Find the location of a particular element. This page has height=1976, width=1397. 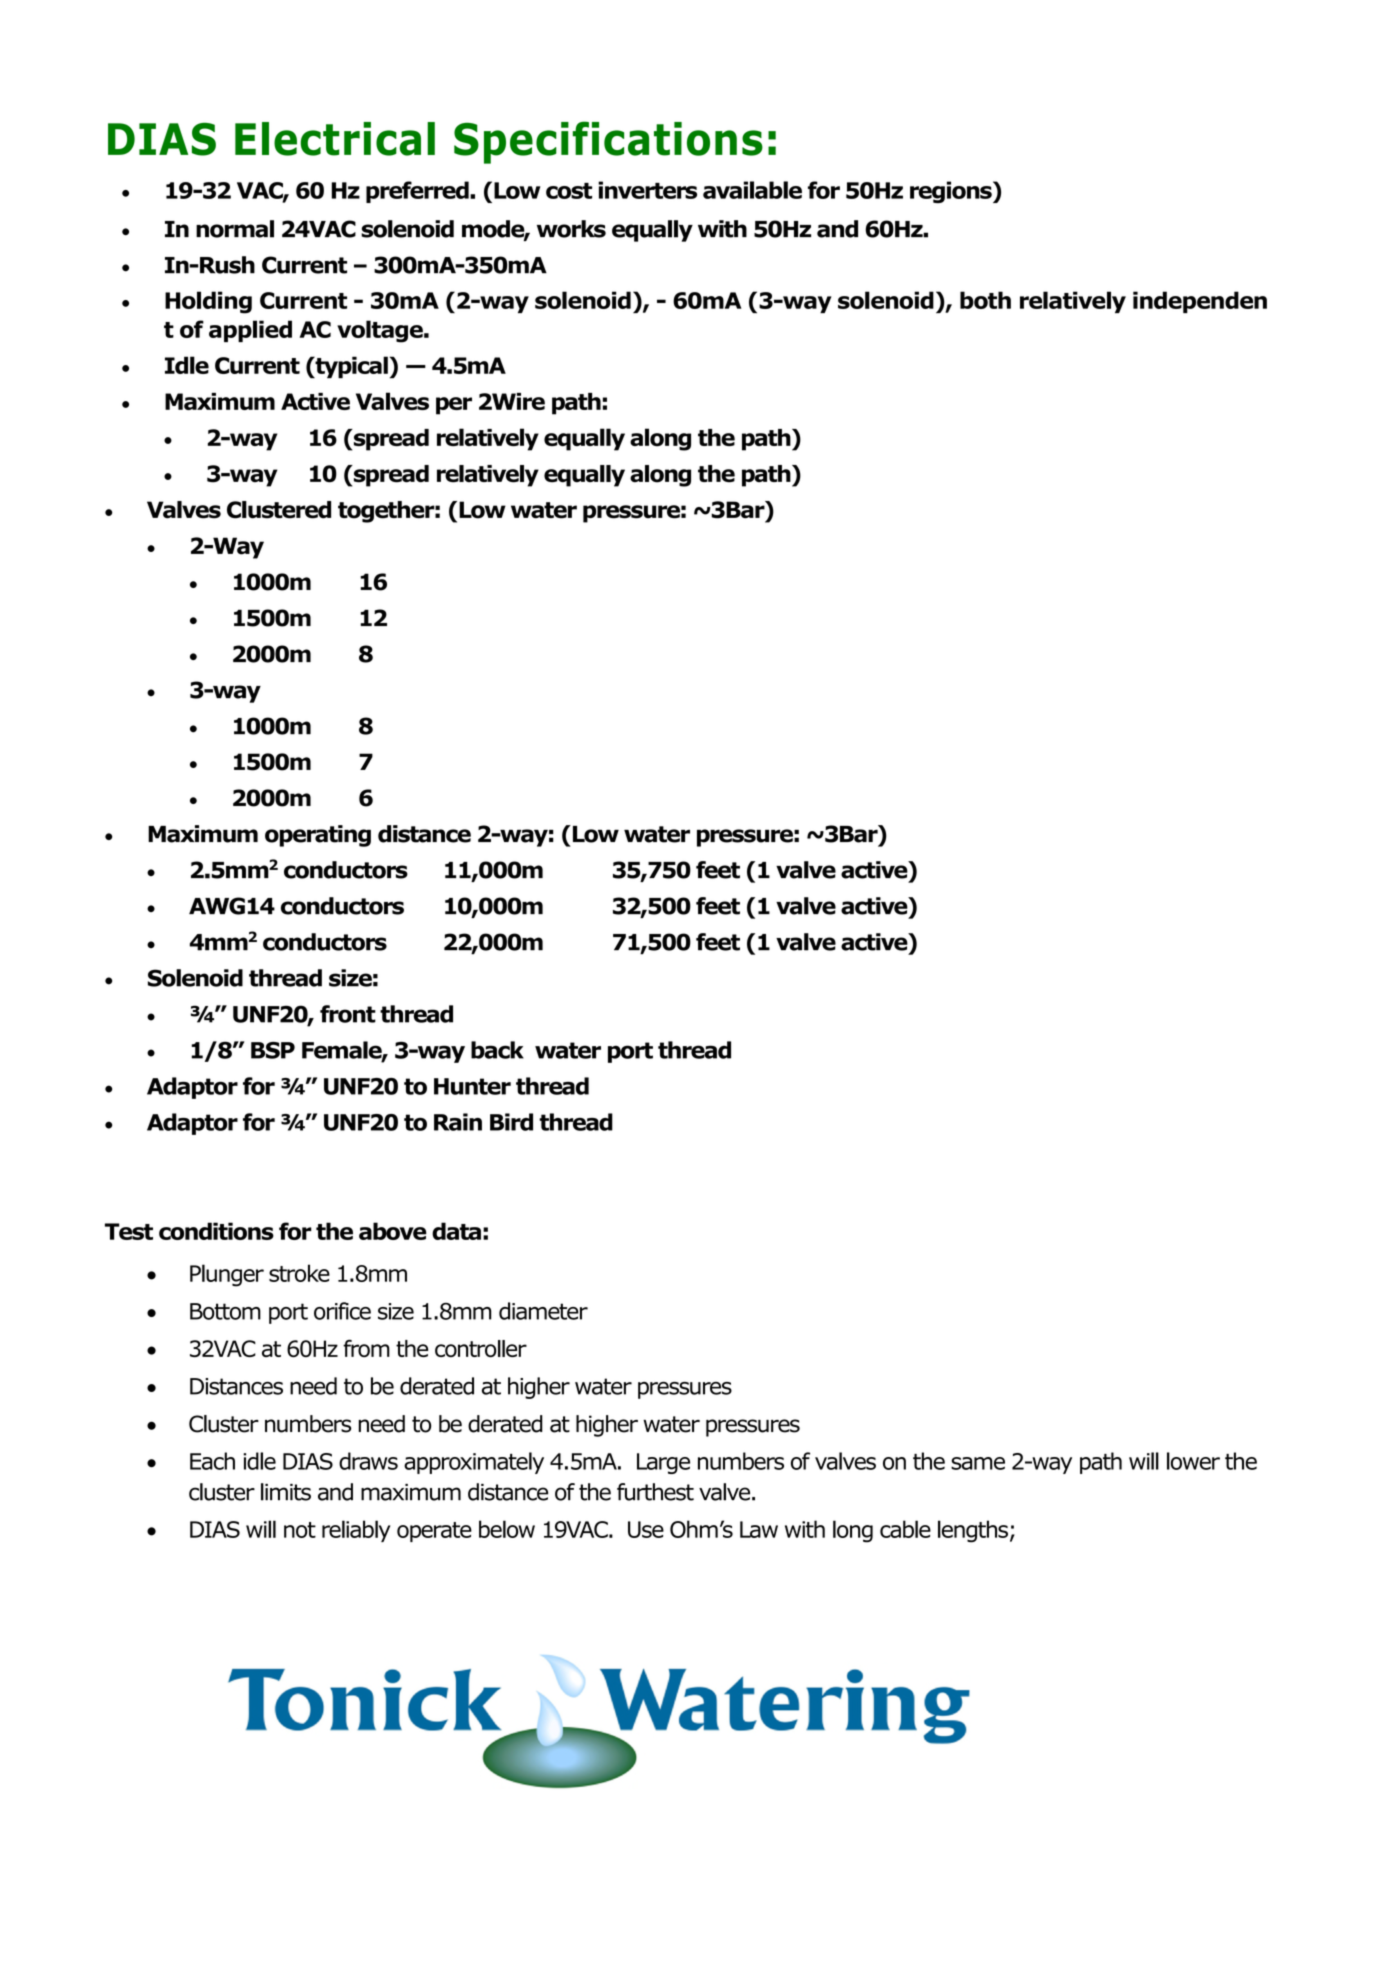

both is located at coordinates (985, 300).
